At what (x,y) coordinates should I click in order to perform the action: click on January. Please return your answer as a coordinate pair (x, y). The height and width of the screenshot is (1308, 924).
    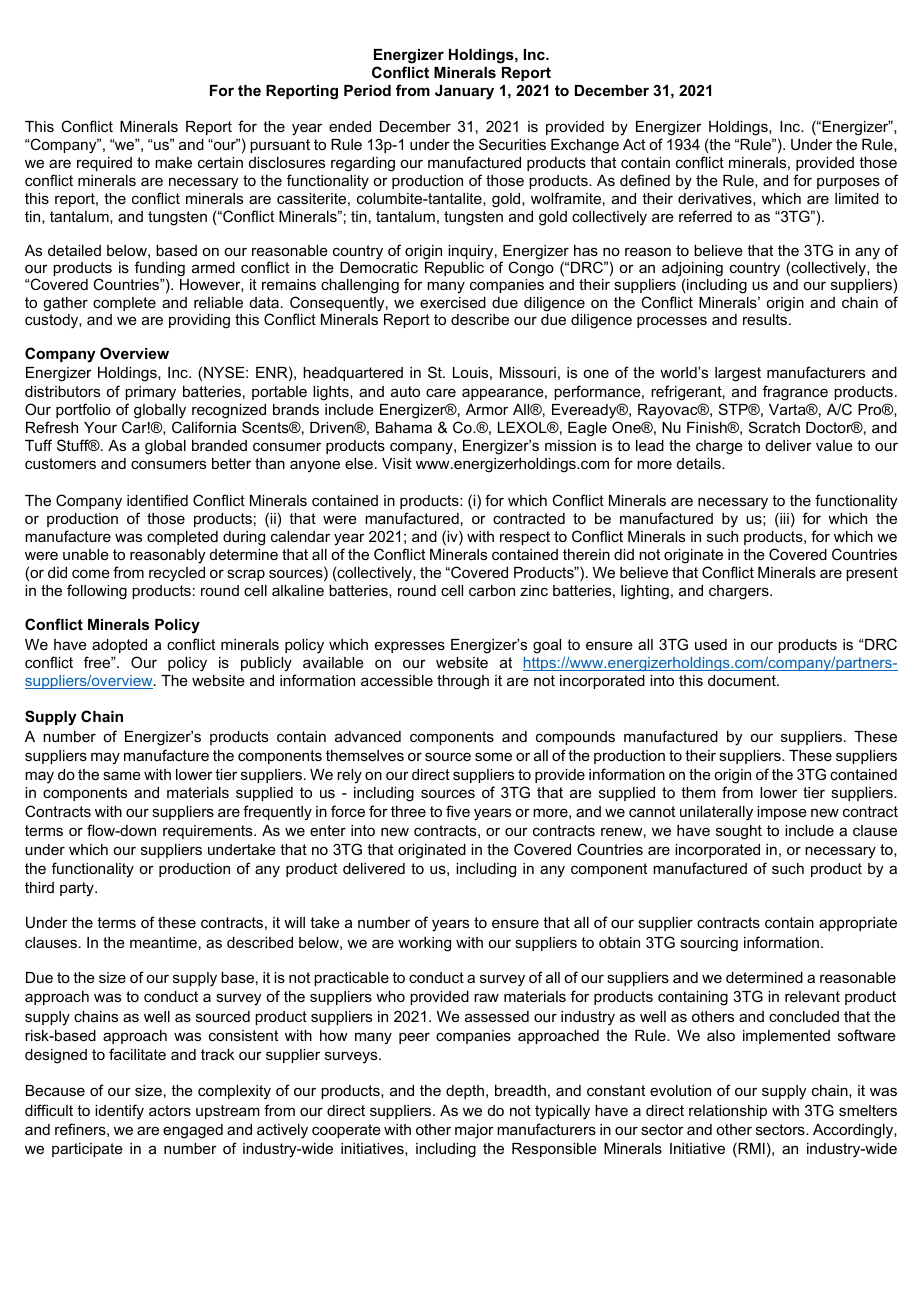
    Looking at the image, I should click on (464, 92).
